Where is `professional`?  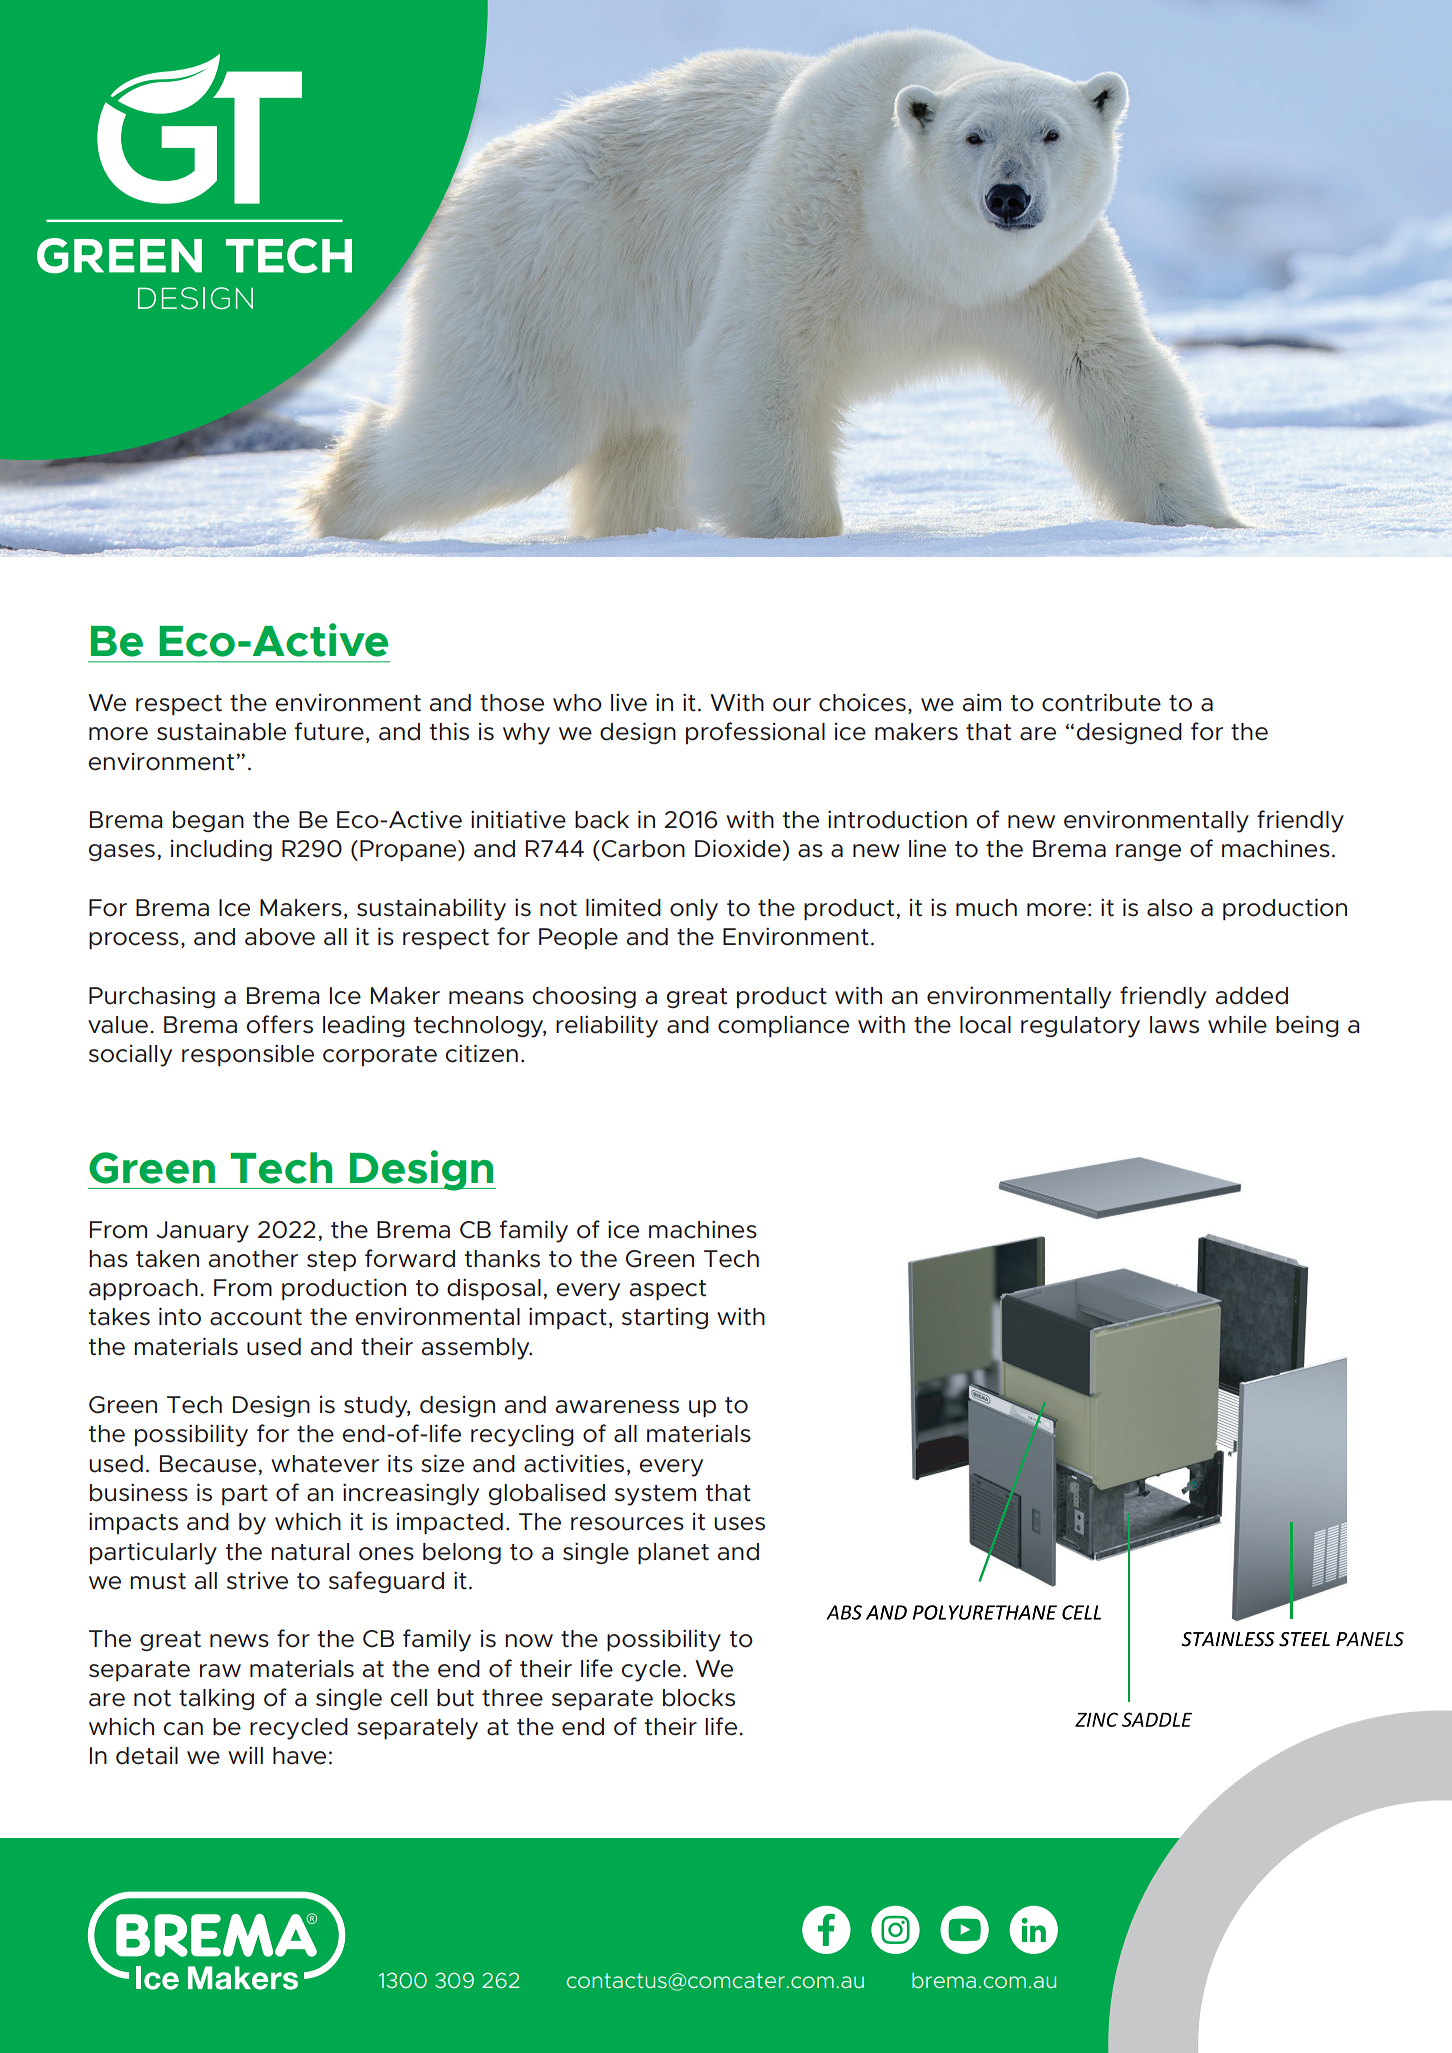 professional is located at coordinates (755, 733).
